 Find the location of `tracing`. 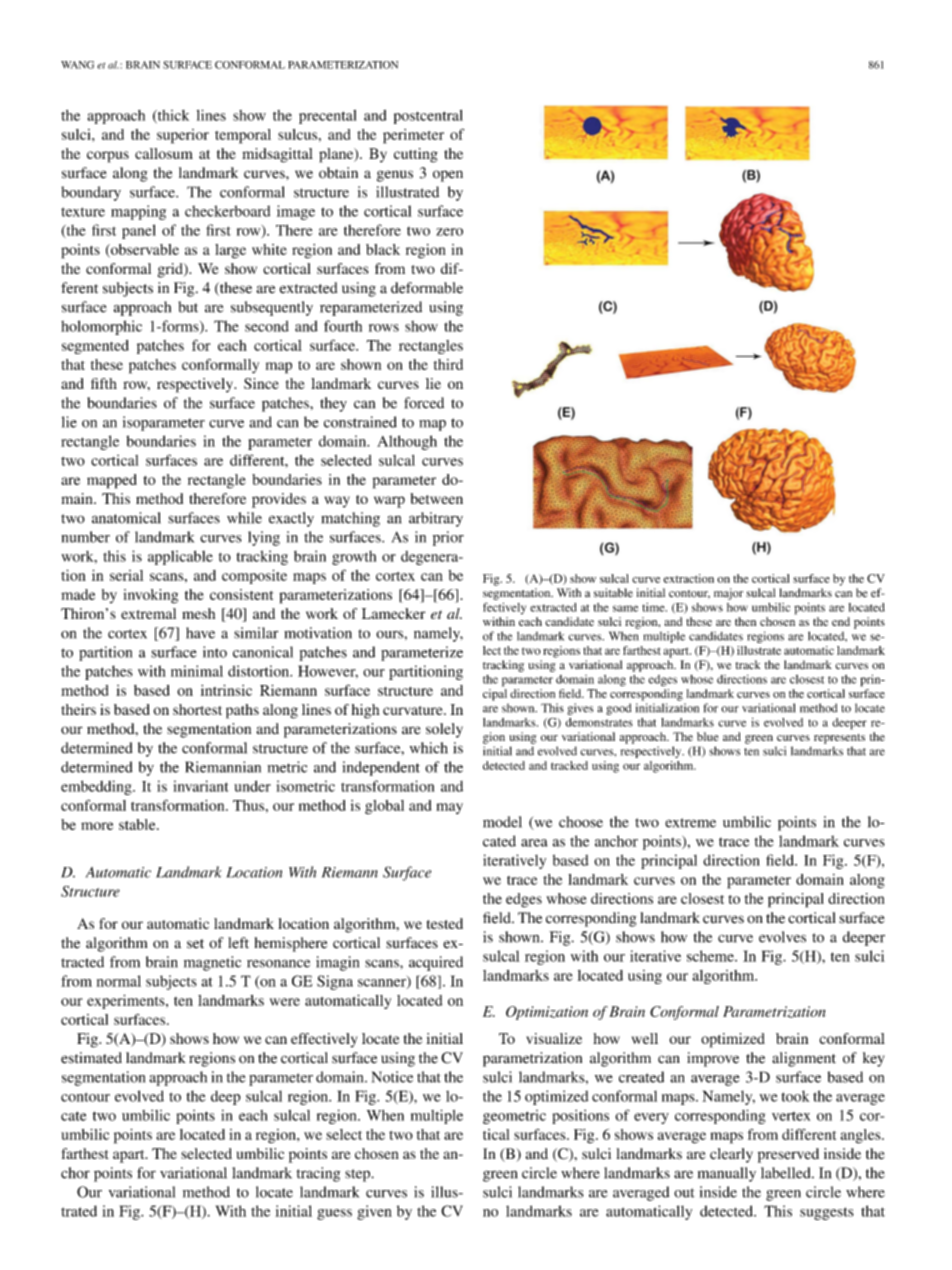

tracing is located at coordinates (318, 1174).
